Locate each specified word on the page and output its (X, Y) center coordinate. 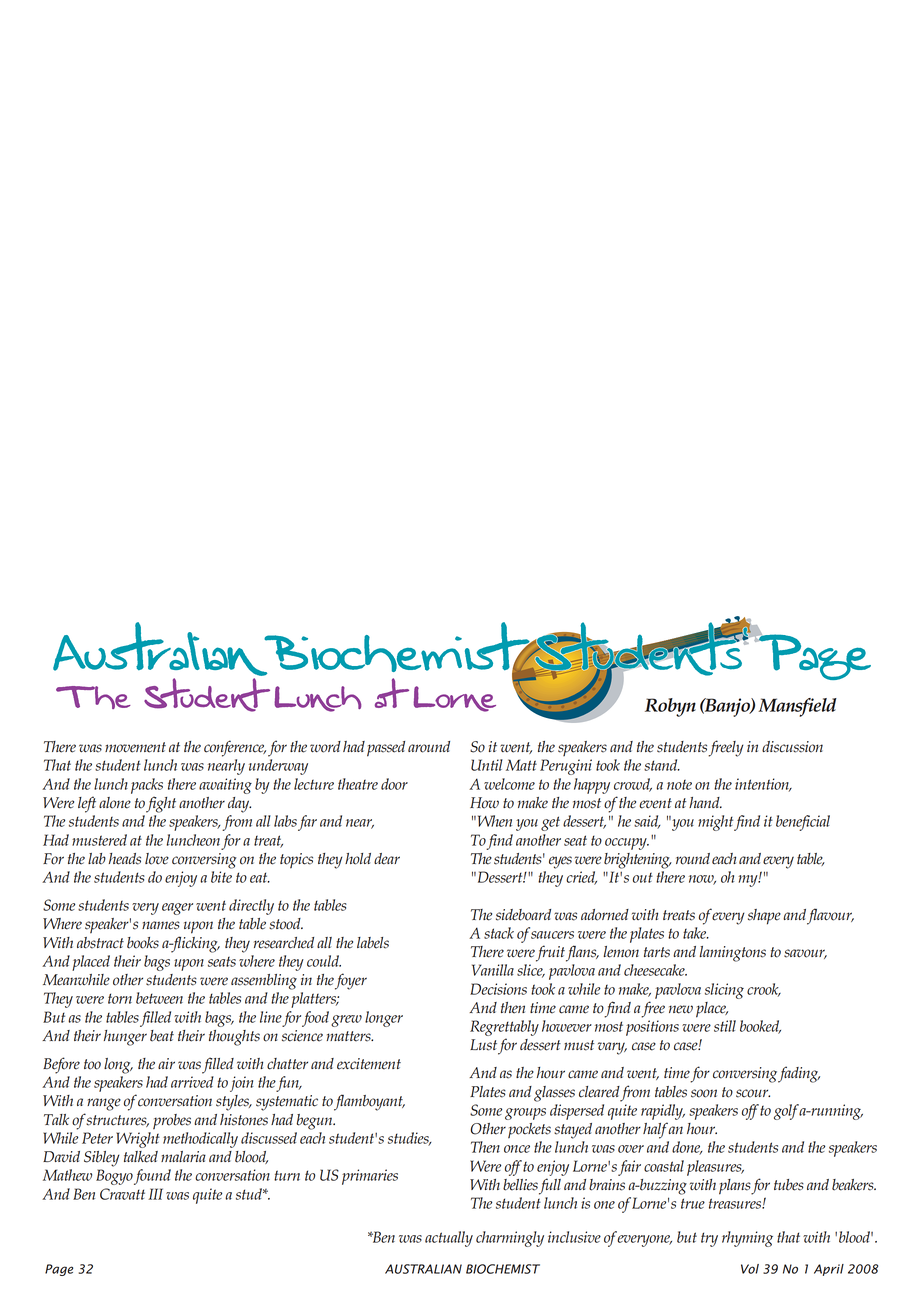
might (715, 823)
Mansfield (797, 707)
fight (161, 804)
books (143, 943)
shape (764, 917)
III (155, 1194)
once (517, 1149)
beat (162, 1036)
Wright (138, 1140)
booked (760, 1027)
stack (499, 933)
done (687, 1148)
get (550, 823)
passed (386, 749)
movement (135, 747)
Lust (483, 1045)
